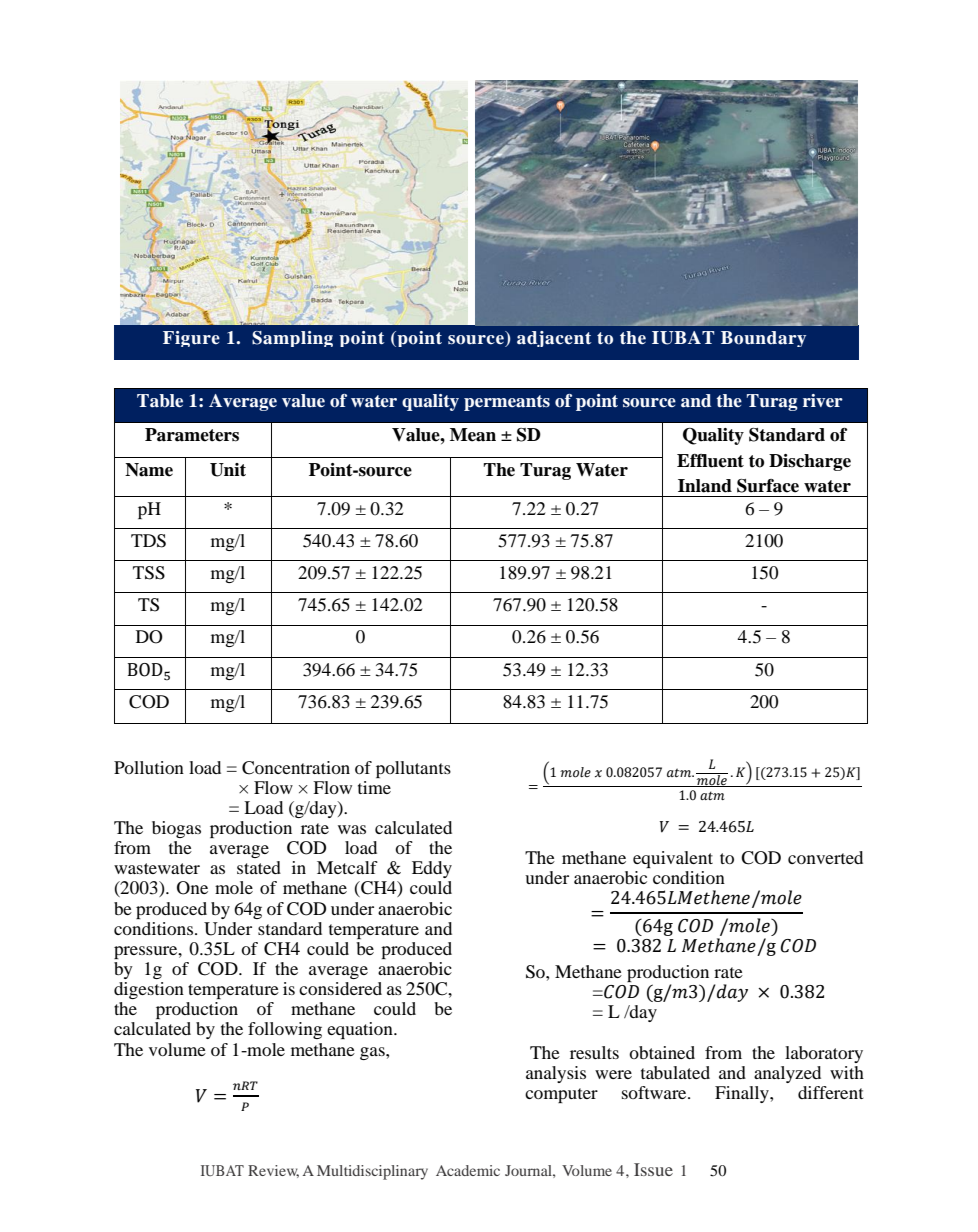 This page has width=978, height=1232. What do you see at coordinates (768, 486) in the page?
I see `Surface` at bounding box center [768, 486].
